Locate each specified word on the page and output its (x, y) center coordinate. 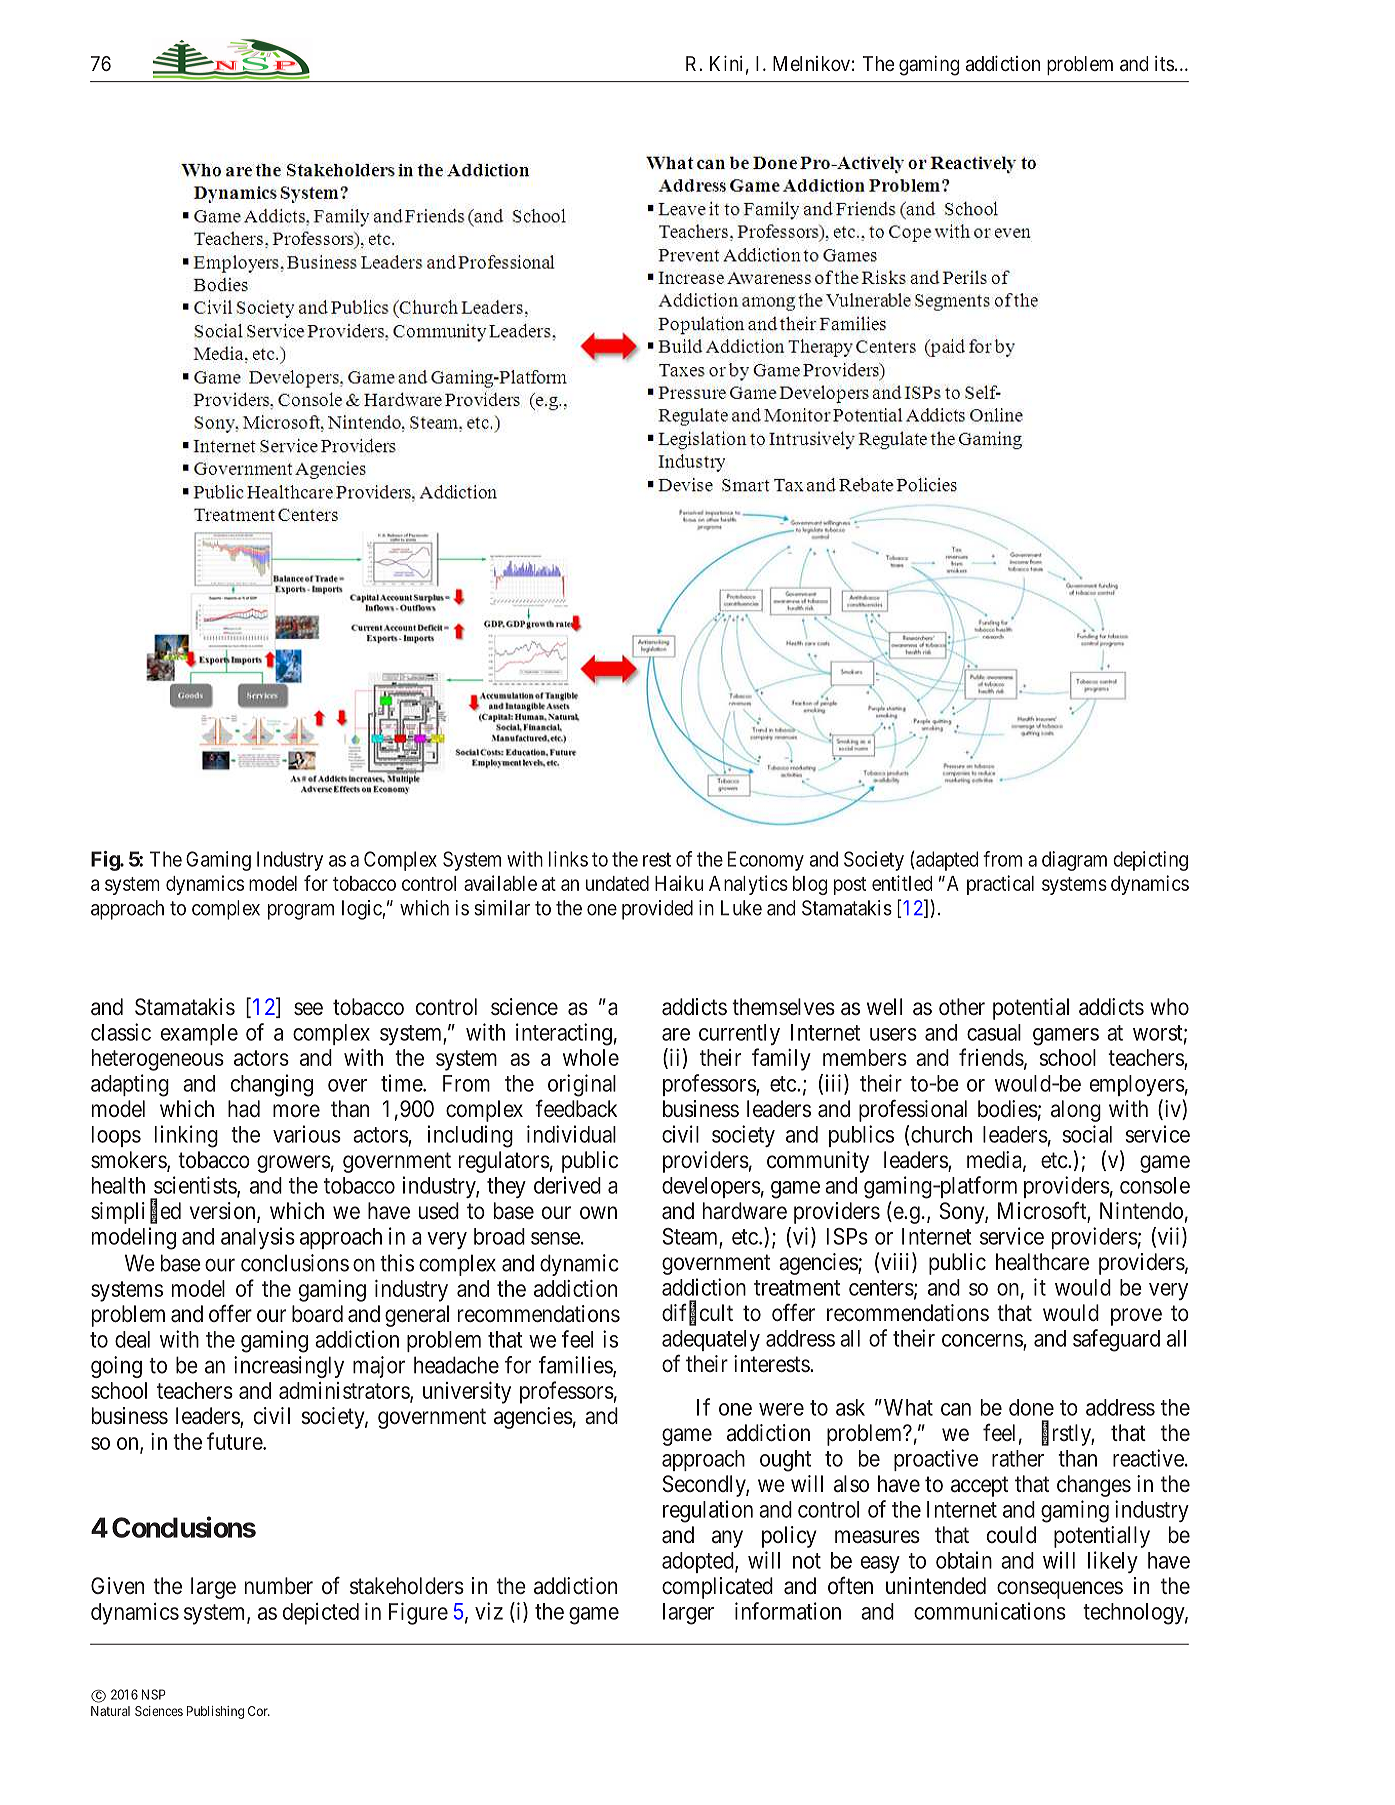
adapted (946, 861)
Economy (766, 861)
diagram (1074, 861)
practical (1000, 885)
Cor (259, 1711)
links (568, 859)
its (1164, 63)
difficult (697, 1313)
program (301, 912)
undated (617, 883)
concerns (982, 1340)
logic (362, 910)
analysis (258, 1238)
